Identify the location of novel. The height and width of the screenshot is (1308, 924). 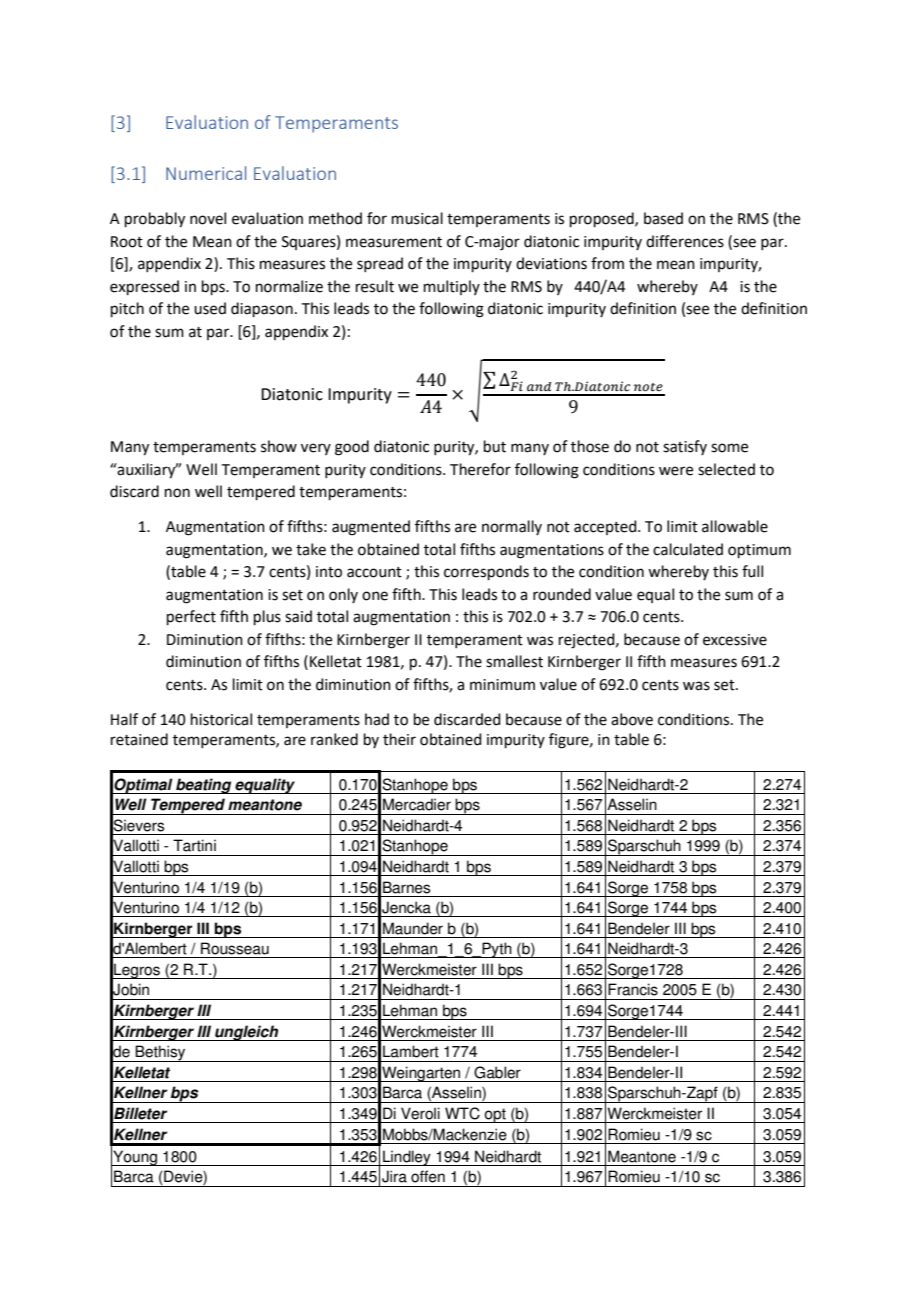
(208, 218).
